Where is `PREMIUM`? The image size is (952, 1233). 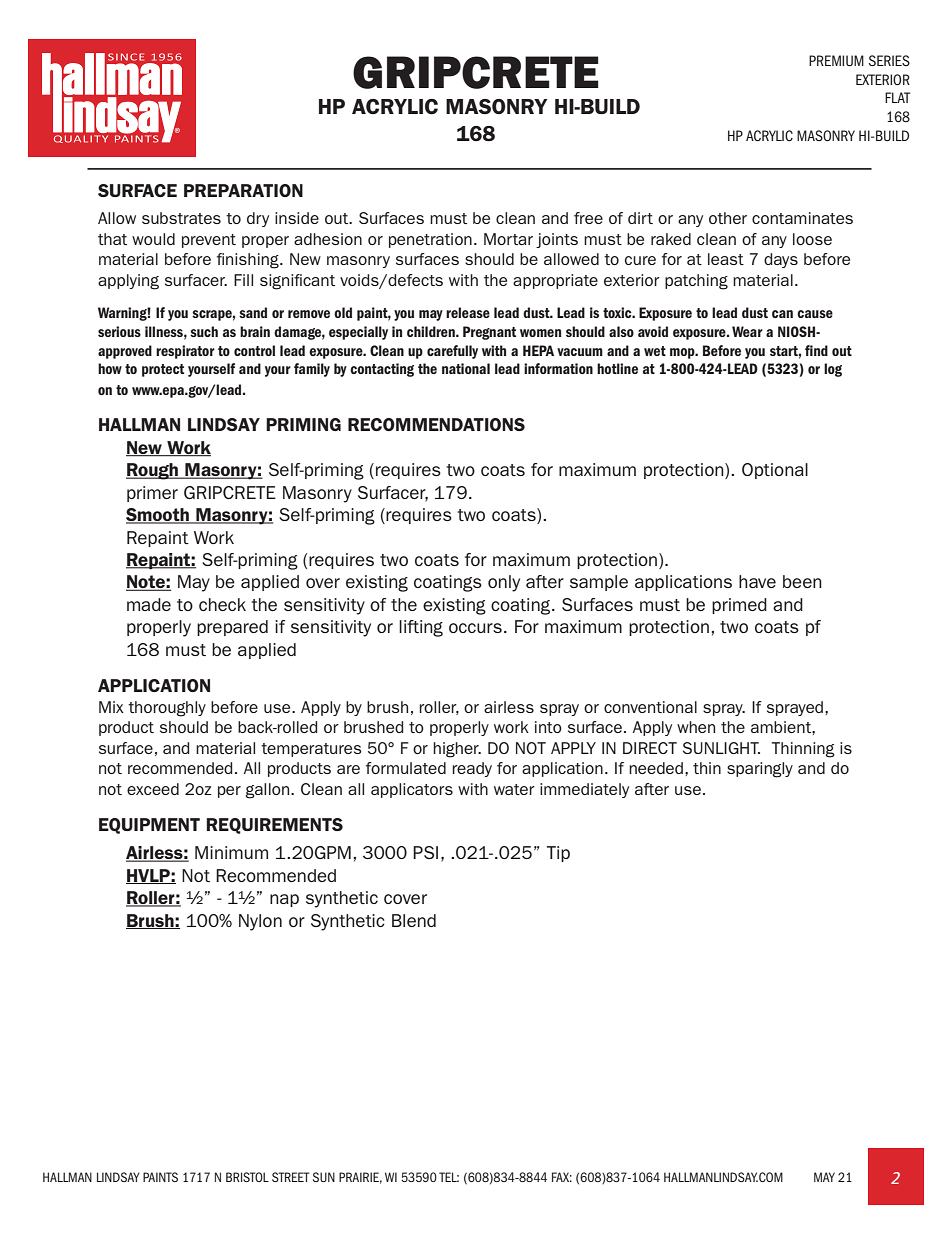
PREMIUM is located at coordinates (836, 61).
